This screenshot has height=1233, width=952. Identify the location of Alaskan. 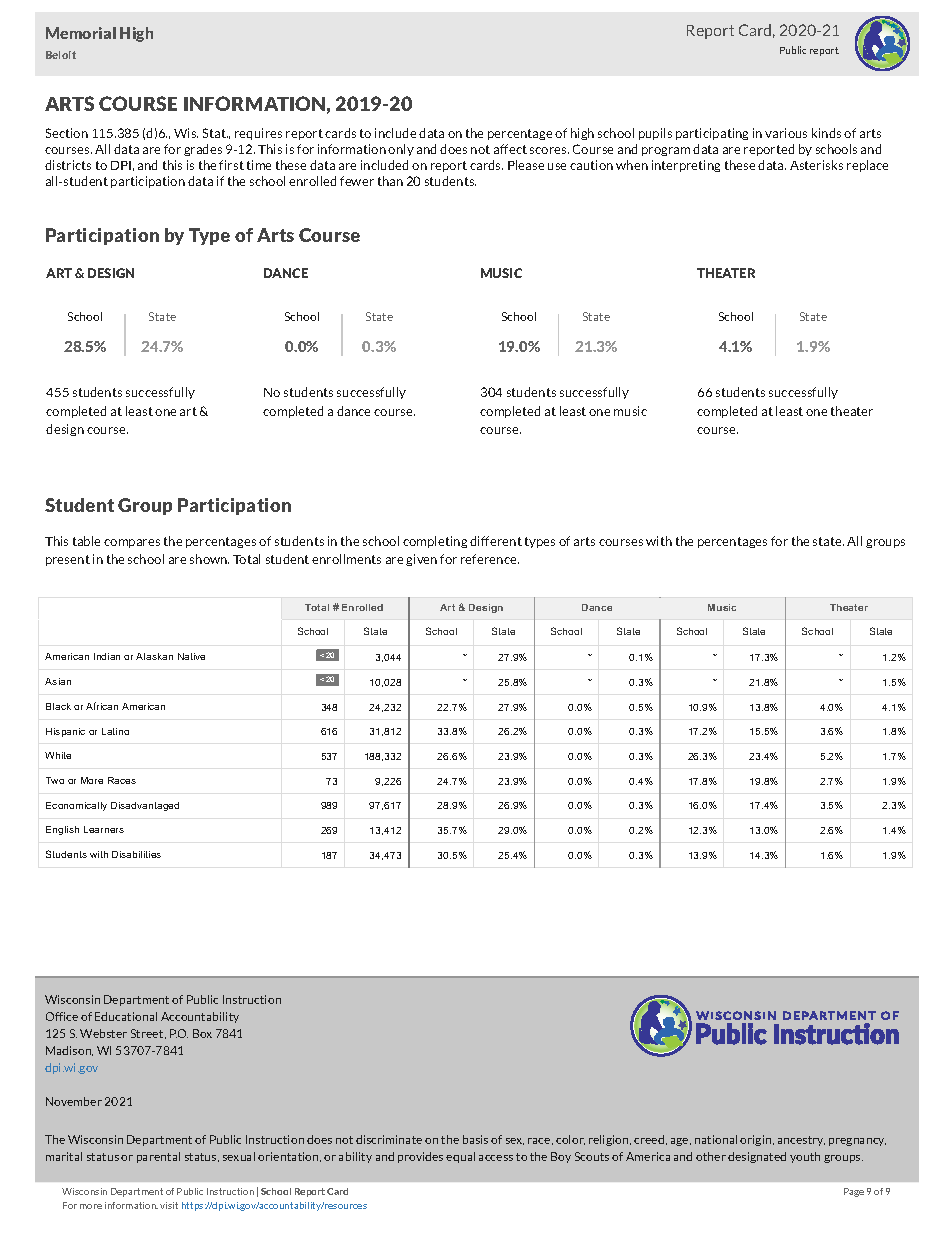
(154, 656).
